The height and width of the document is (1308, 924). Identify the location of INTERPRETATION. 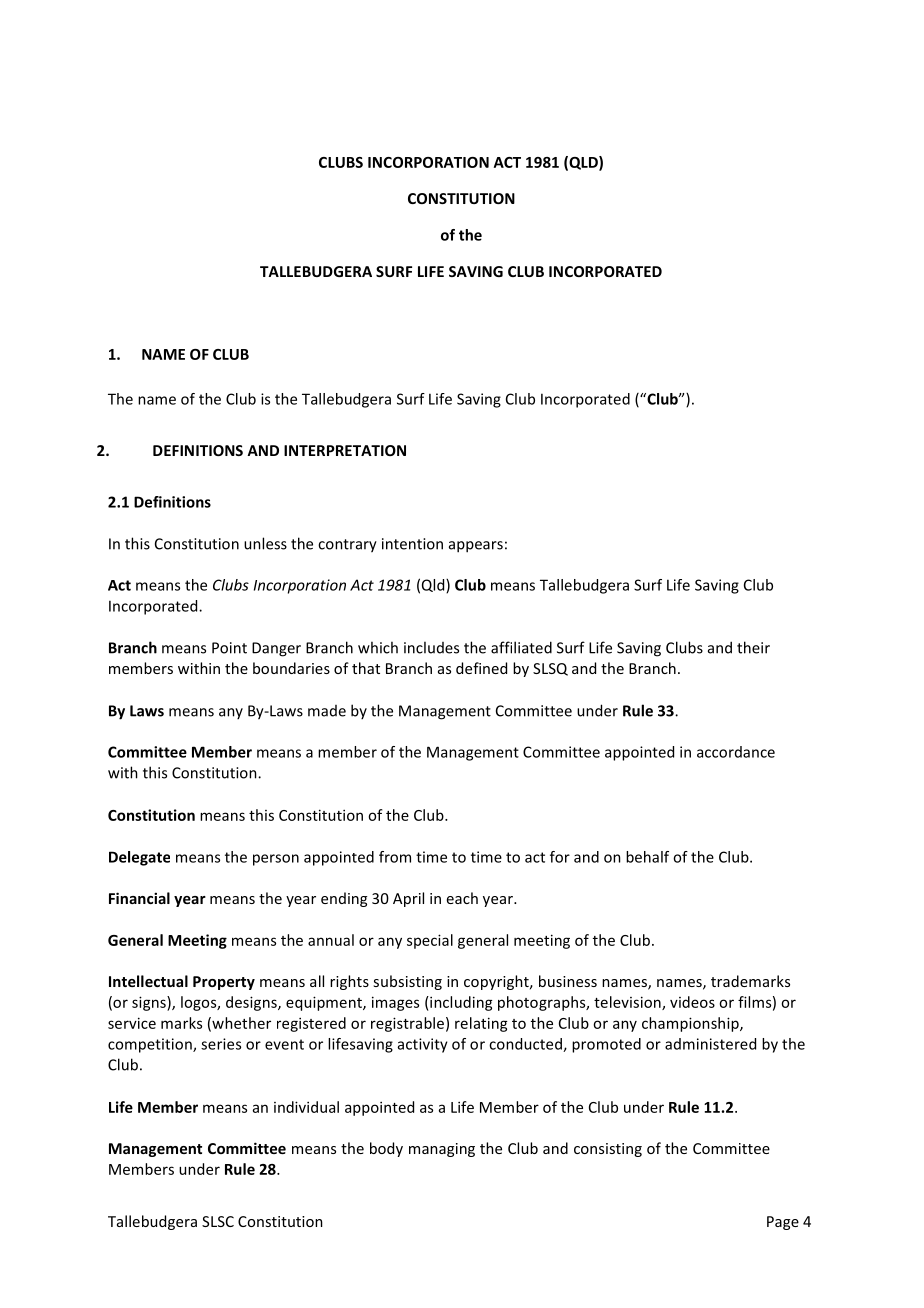
(345, 450).
